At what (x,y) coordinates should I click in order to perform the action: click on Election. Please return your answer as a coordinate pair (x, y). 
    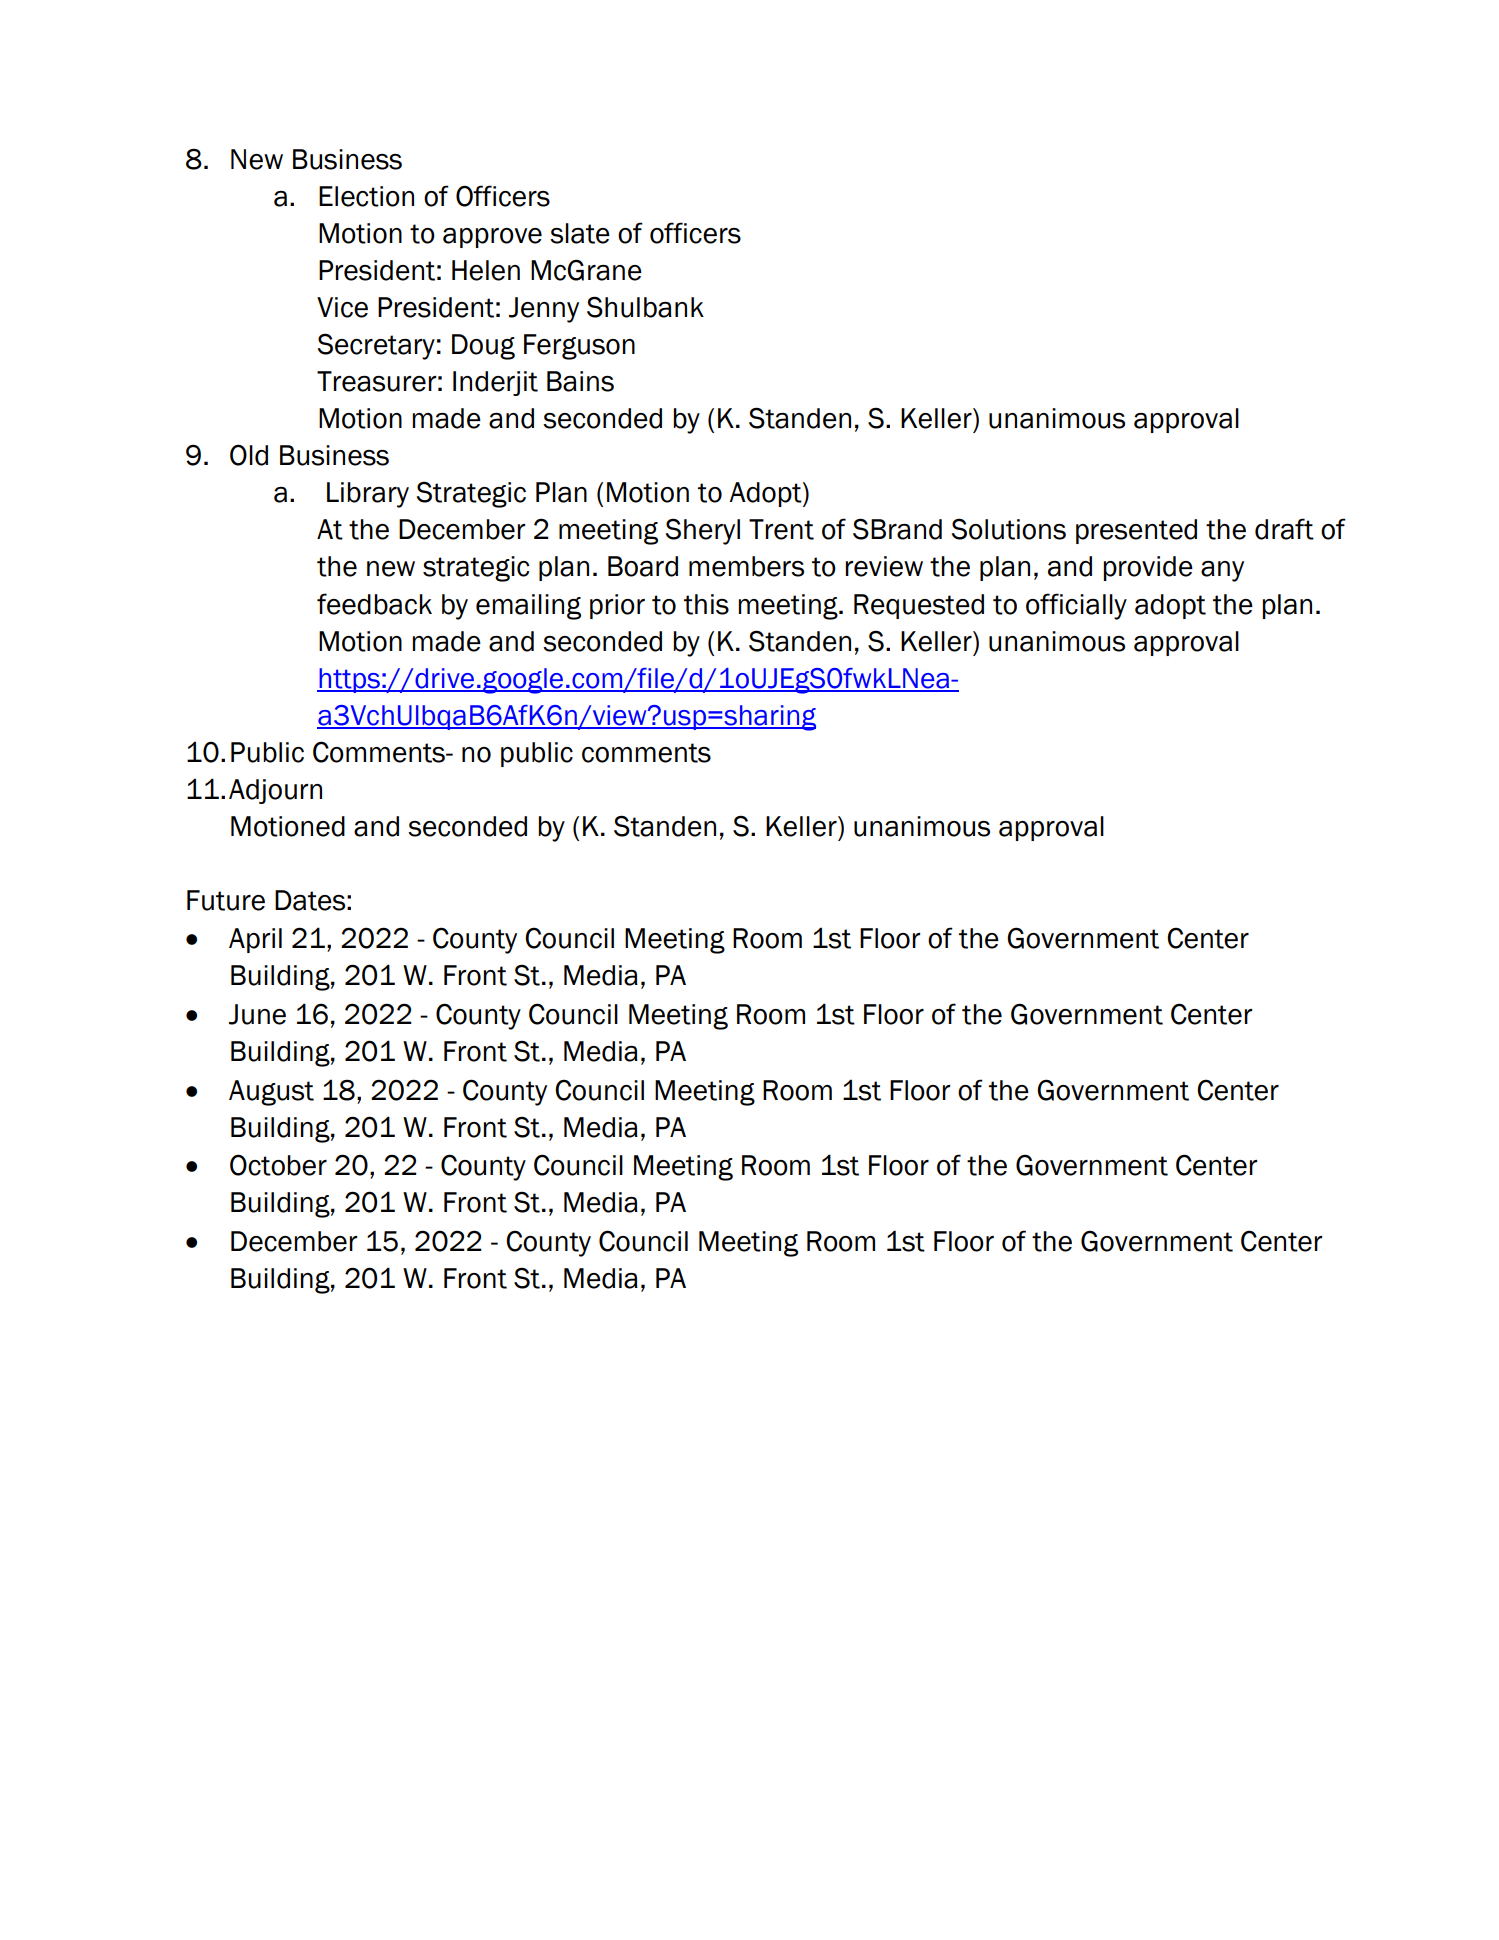
    Looking at the image, I should click on (366, 196).
